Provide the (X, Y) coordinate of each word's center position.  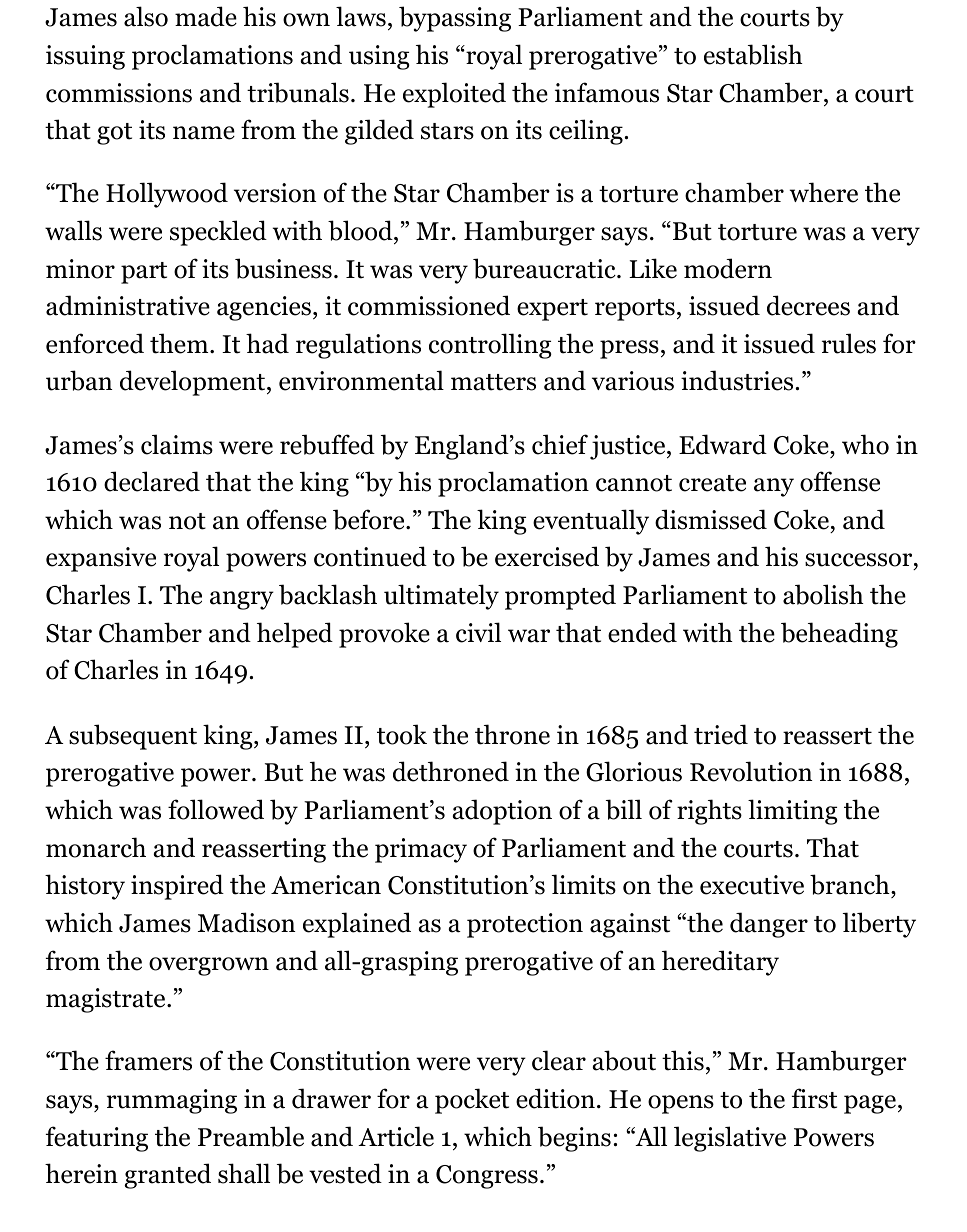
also (146, 16)
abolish (823, 594)
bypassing (455, 19)
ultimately (441, 597)
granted (167, 1176)
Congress (487, 1177)
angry (242, 600)
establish (753, 54)
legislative (730, 1139)
